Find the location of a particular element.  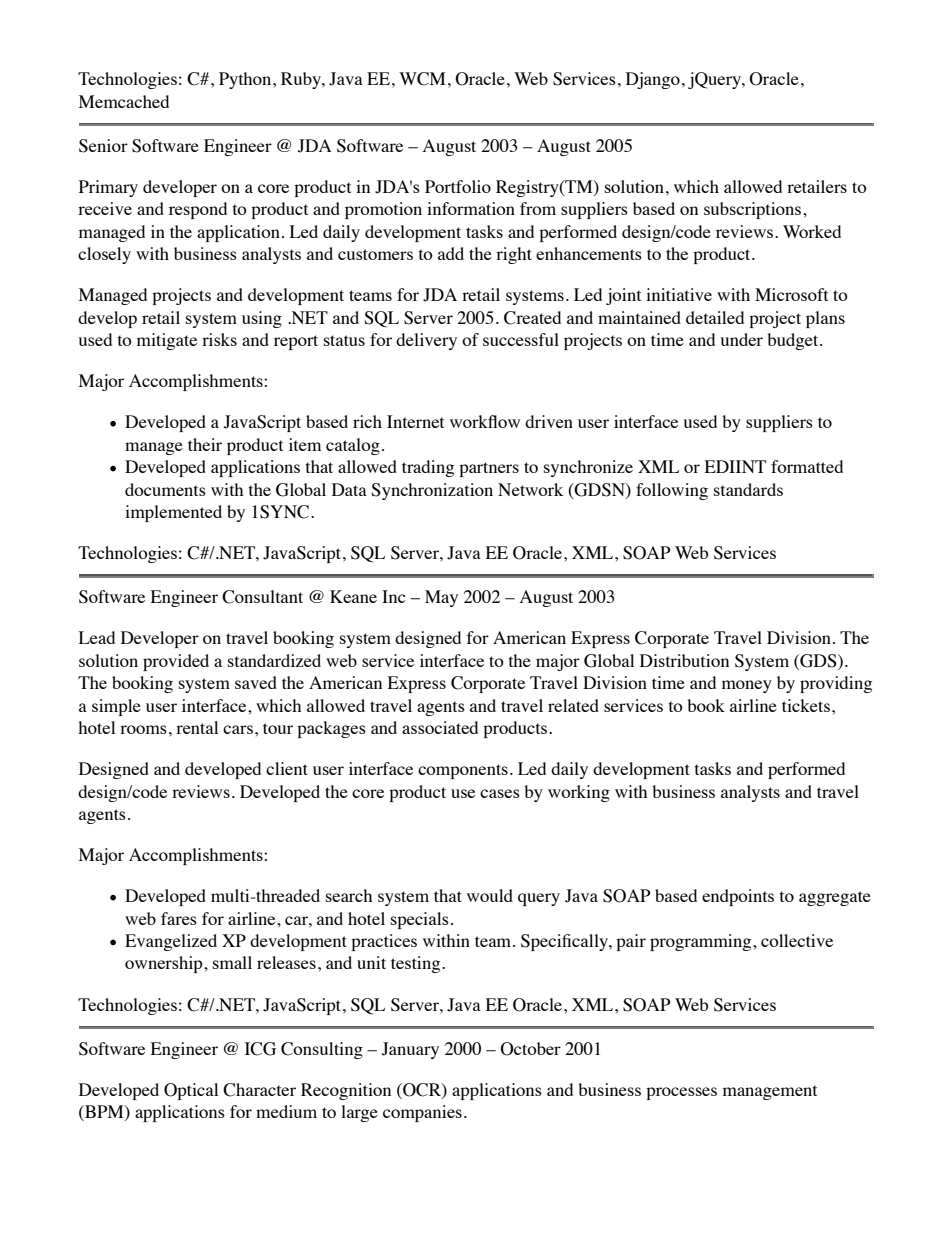

companies is located at coordinates (422, 1113).
